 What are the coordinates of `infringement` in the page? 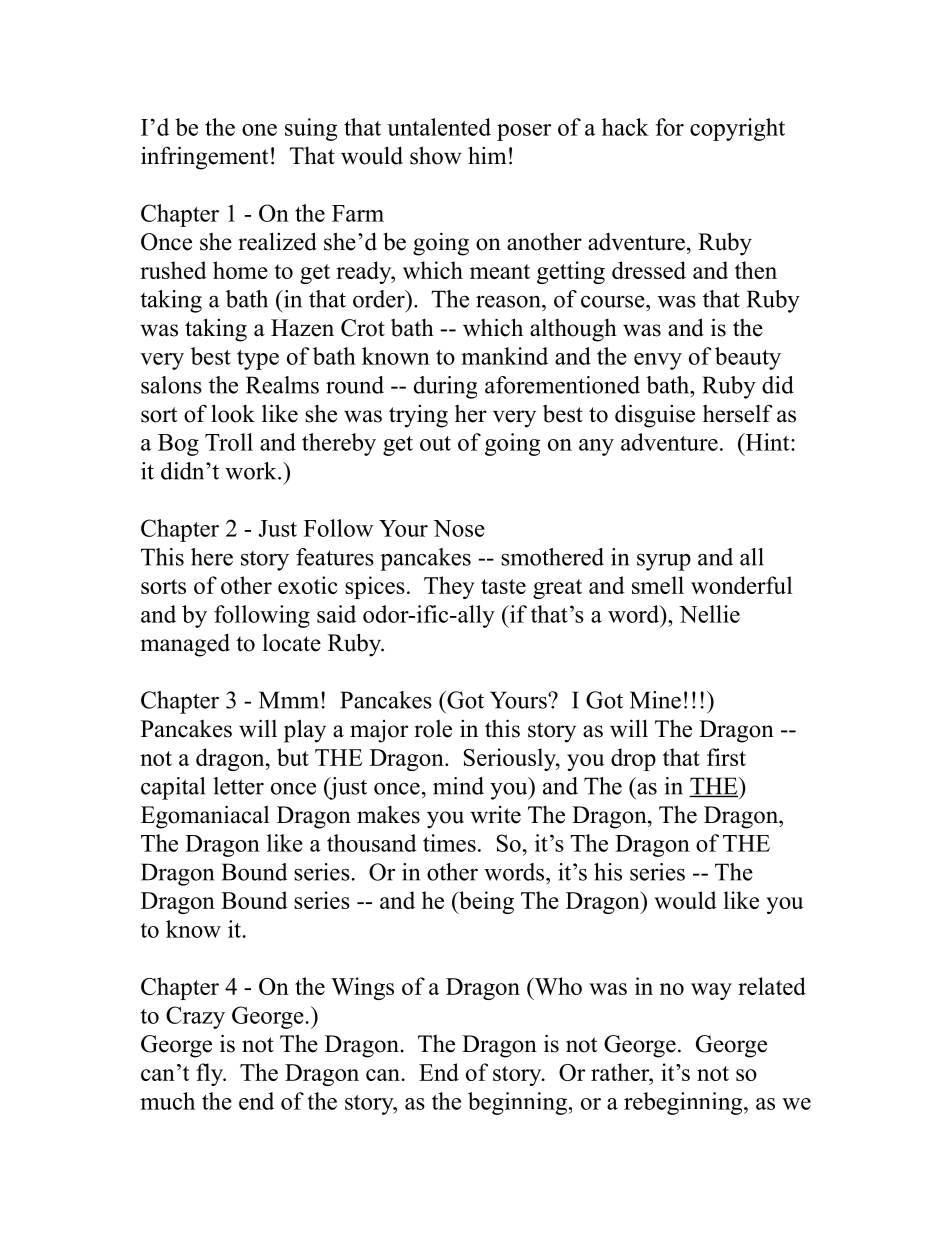 It's located at (204, 158).
